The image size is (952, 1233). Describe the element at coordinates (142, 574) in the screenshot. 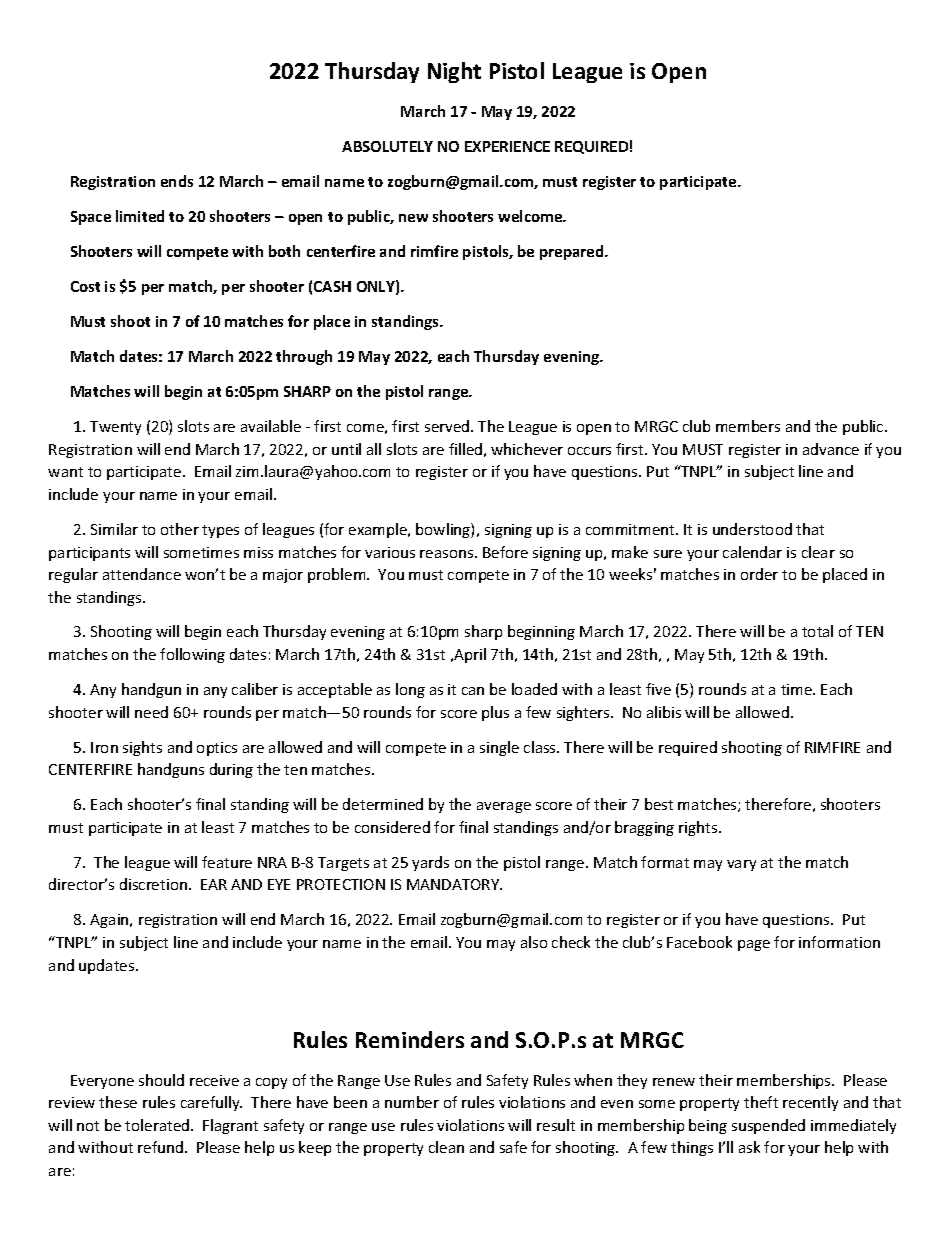

I see `attendance` at that location.
